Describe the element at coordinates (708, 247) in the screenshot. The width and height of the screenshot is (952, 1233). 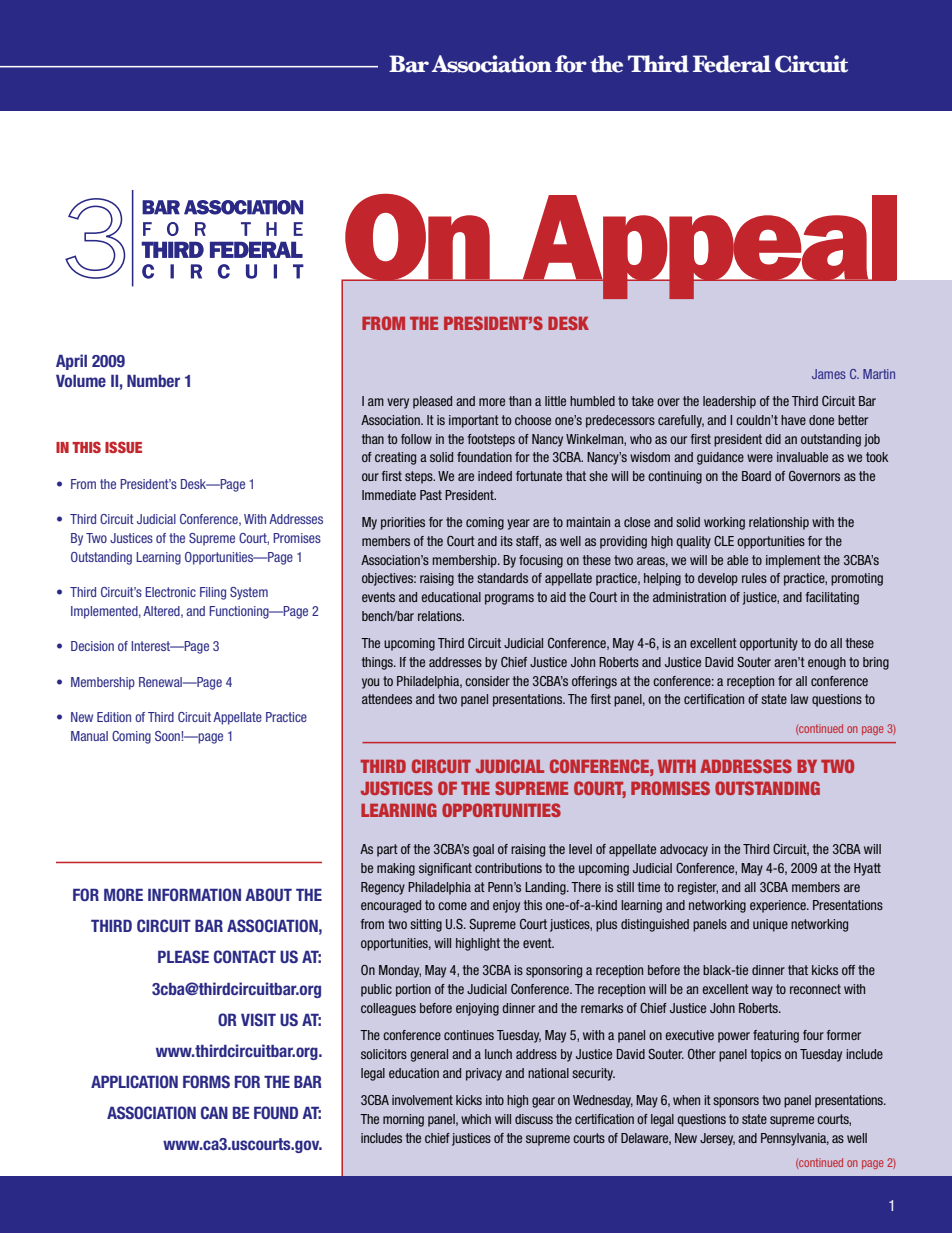
I see `Appeal` at that location.
